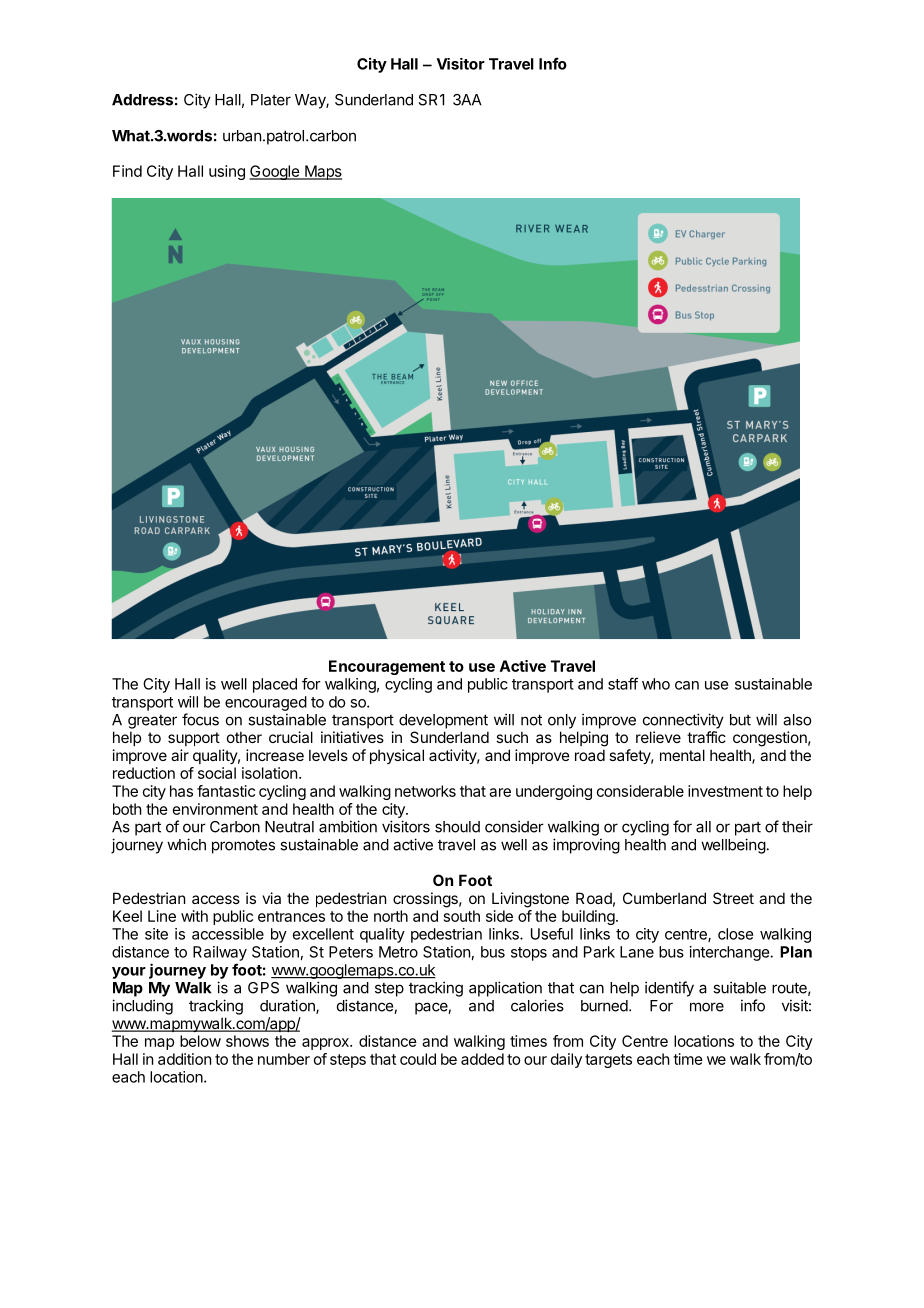 The width and height of the screenshot is (924, 1308). What do you see at coordinates (443, 721) in the screenshot?
I see `development` at bounding box center [443, 721].
